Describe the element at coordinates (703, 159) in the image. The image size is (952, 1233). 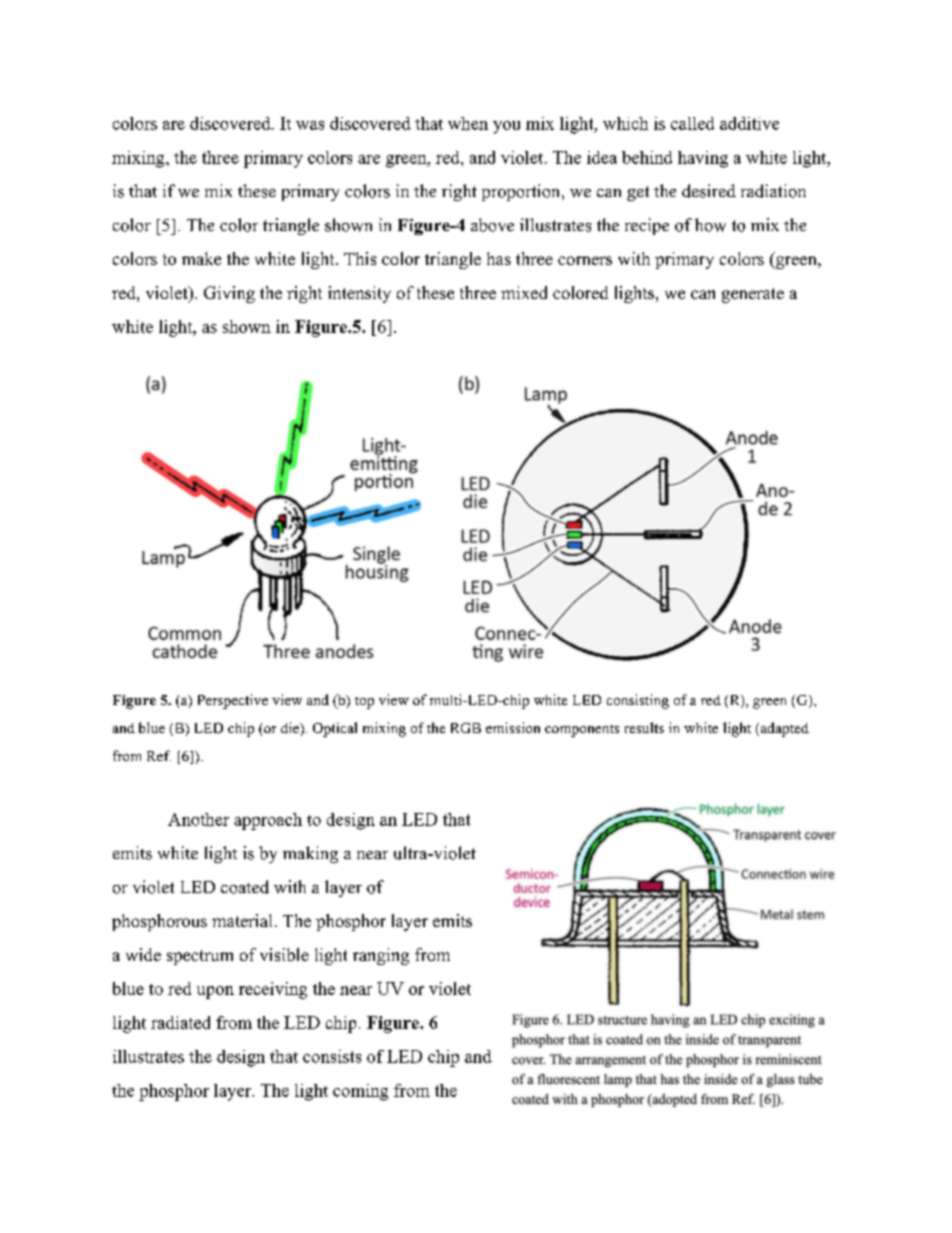
I see `having` at that location.
